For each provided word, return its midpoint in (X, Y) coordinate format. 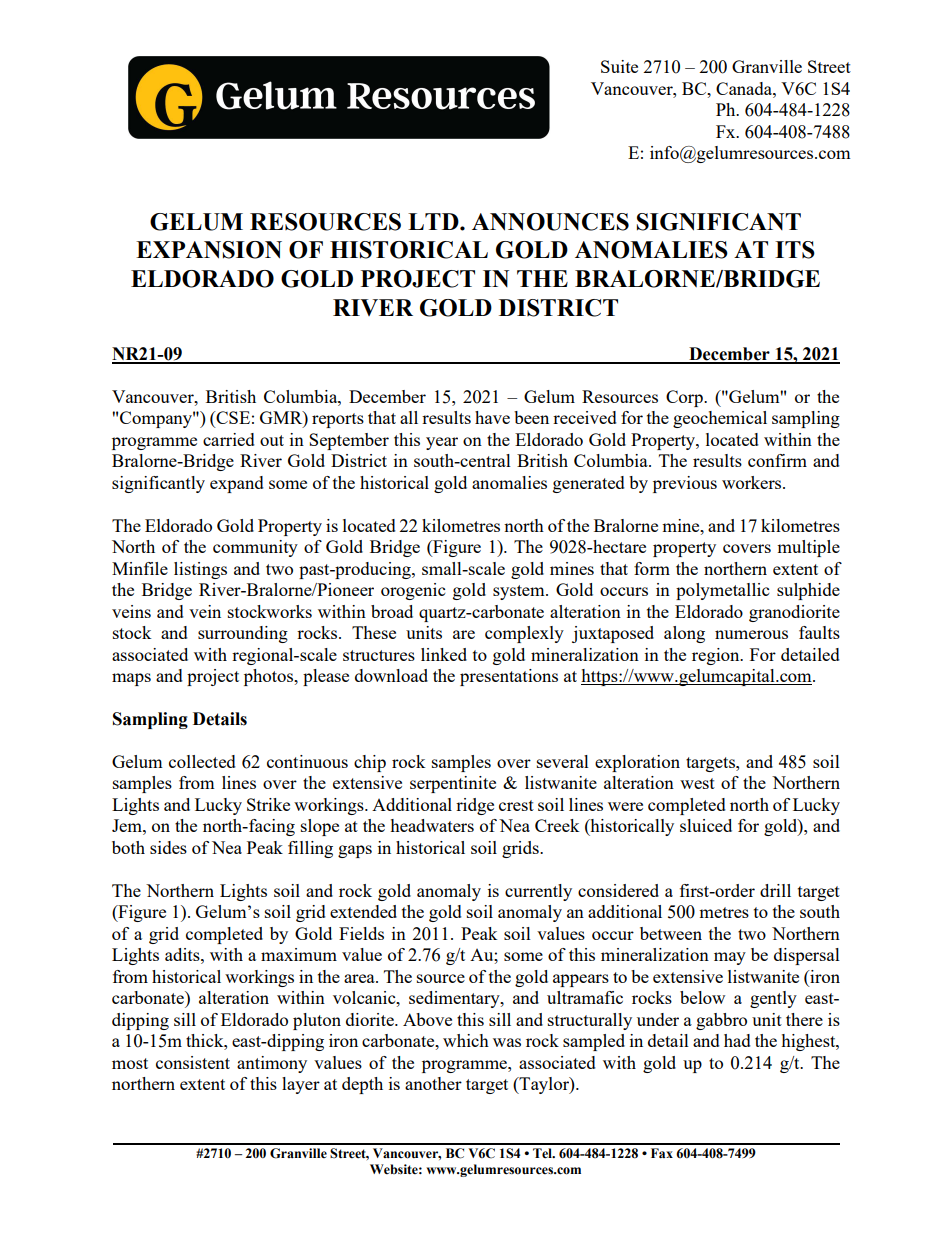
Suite (619, 66)
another (433, 1083)
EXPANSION (209, 250)
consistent (193, 1062)
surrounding (243, 634)
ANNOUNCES (550, 222)
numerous (751, 634)
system (520, 592)
